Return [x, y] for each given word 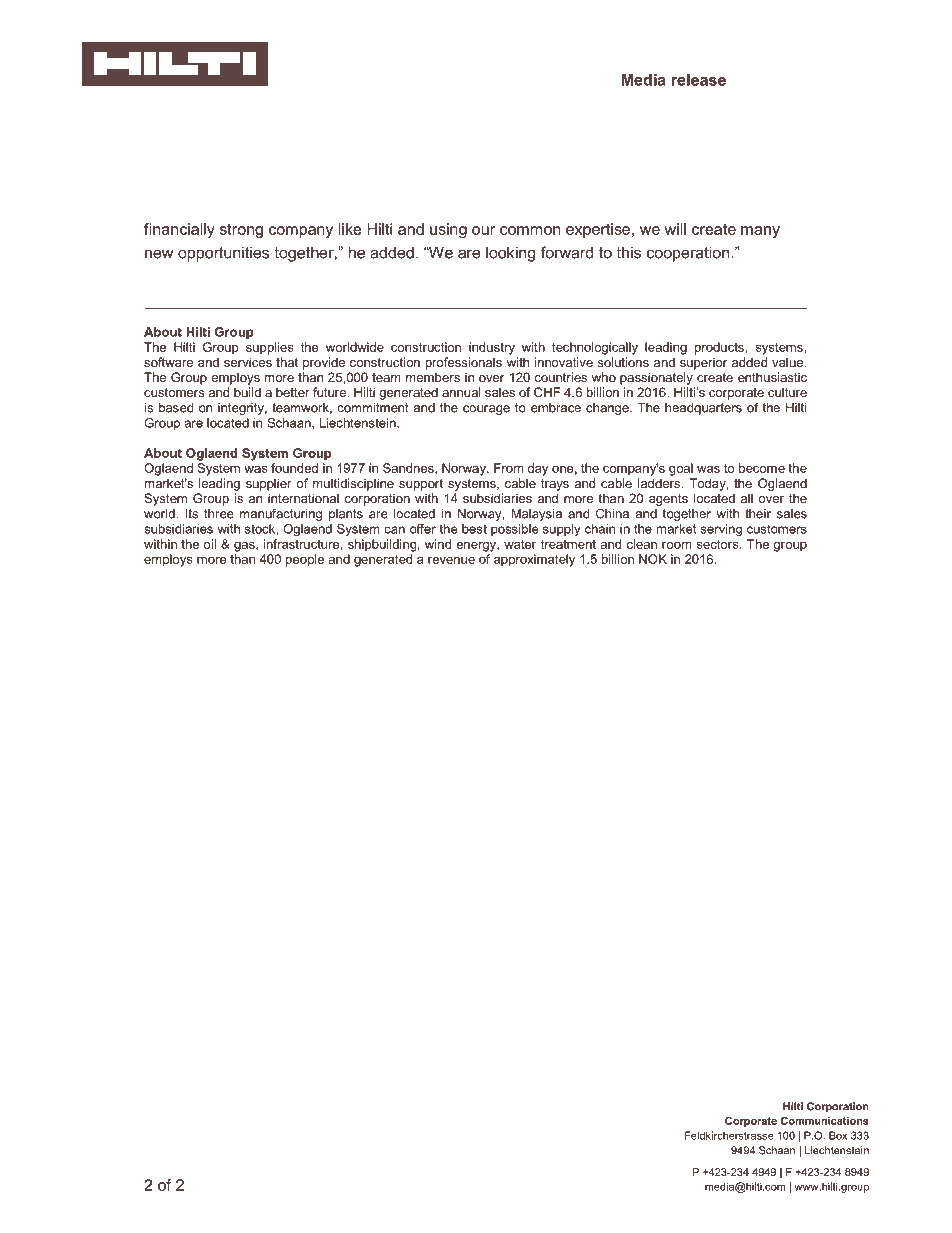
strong [241, 230]
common [530, 230]
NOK [653, 559]
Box [838, 1135]
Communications [824, 1120]
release [699, 80]
